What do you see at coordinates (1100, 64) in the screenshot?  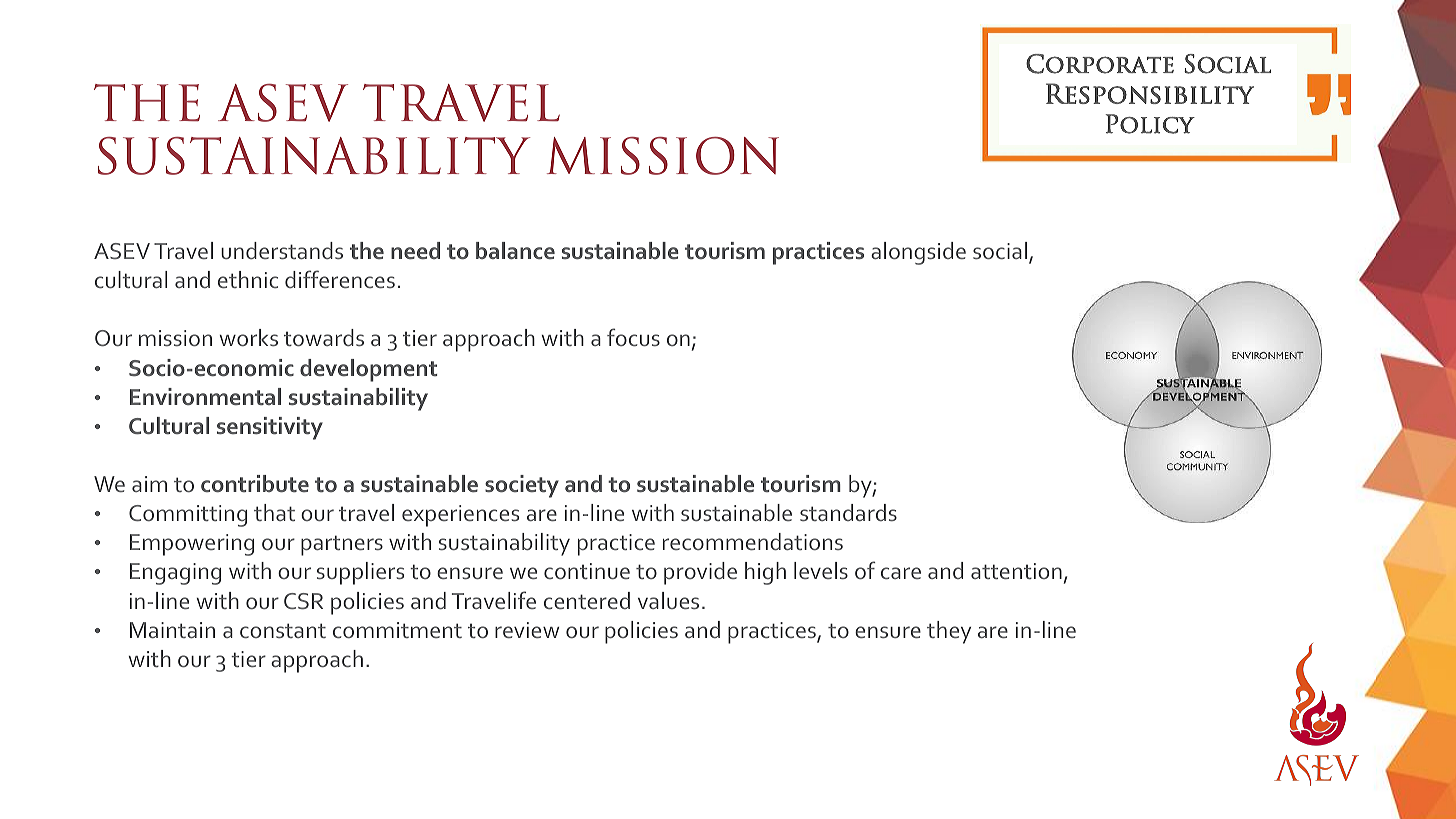 I see `Corporate` at bounding box center [1100, 64].
